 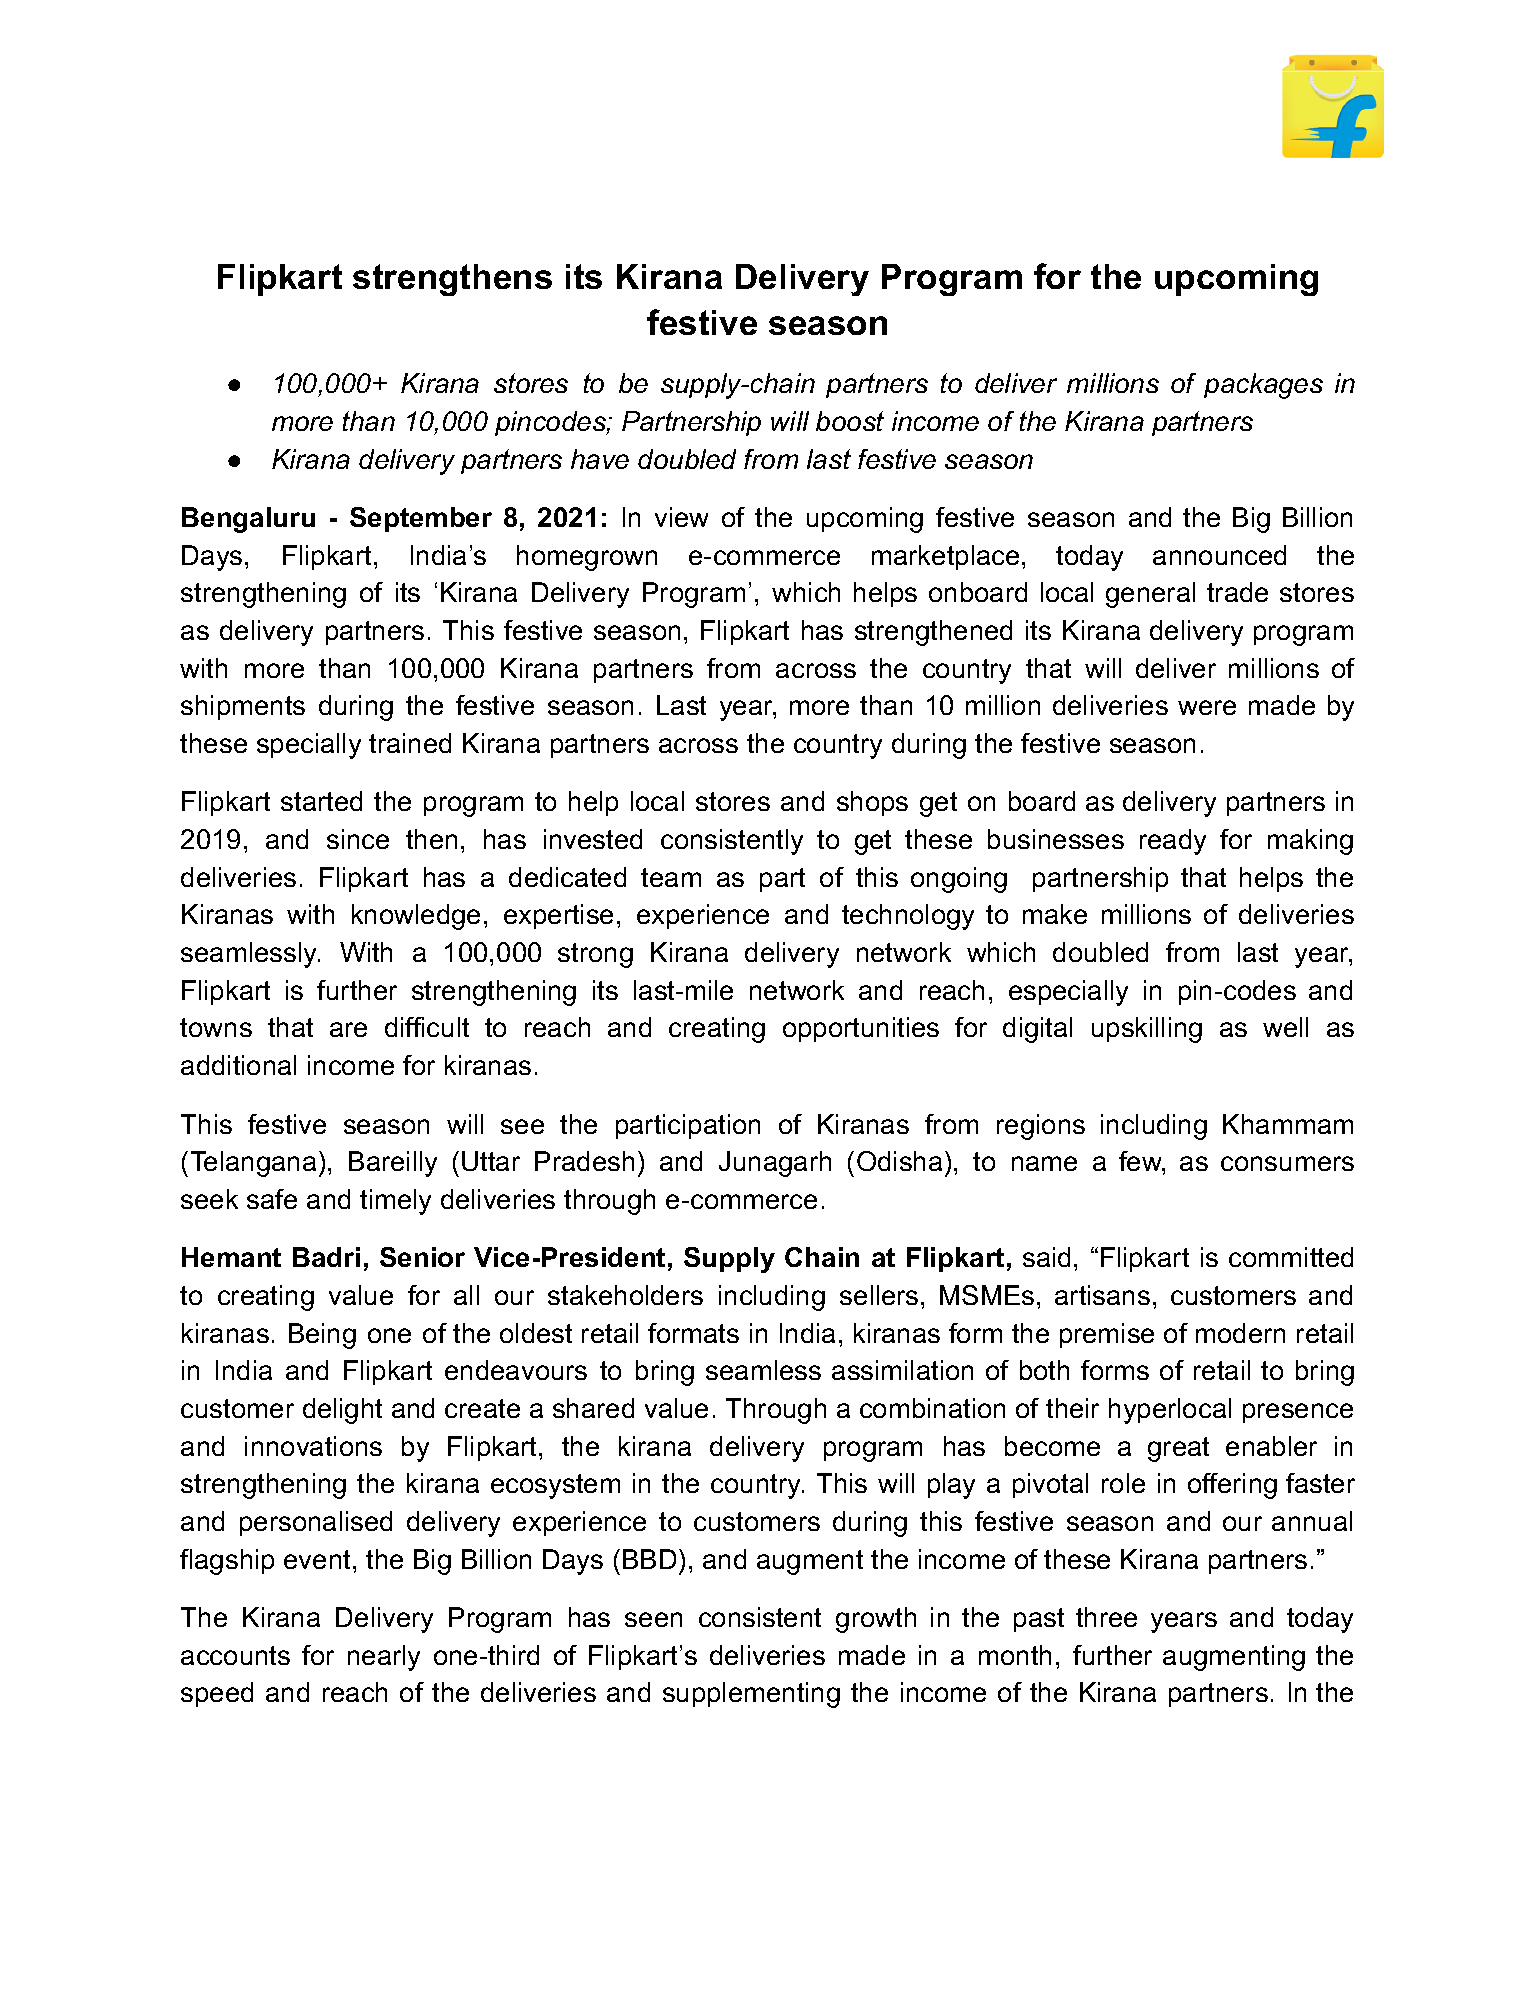 What do you see at coordinates (850, 421) in the screenshot?
I see `boost` at bounding box center [850, 421].
